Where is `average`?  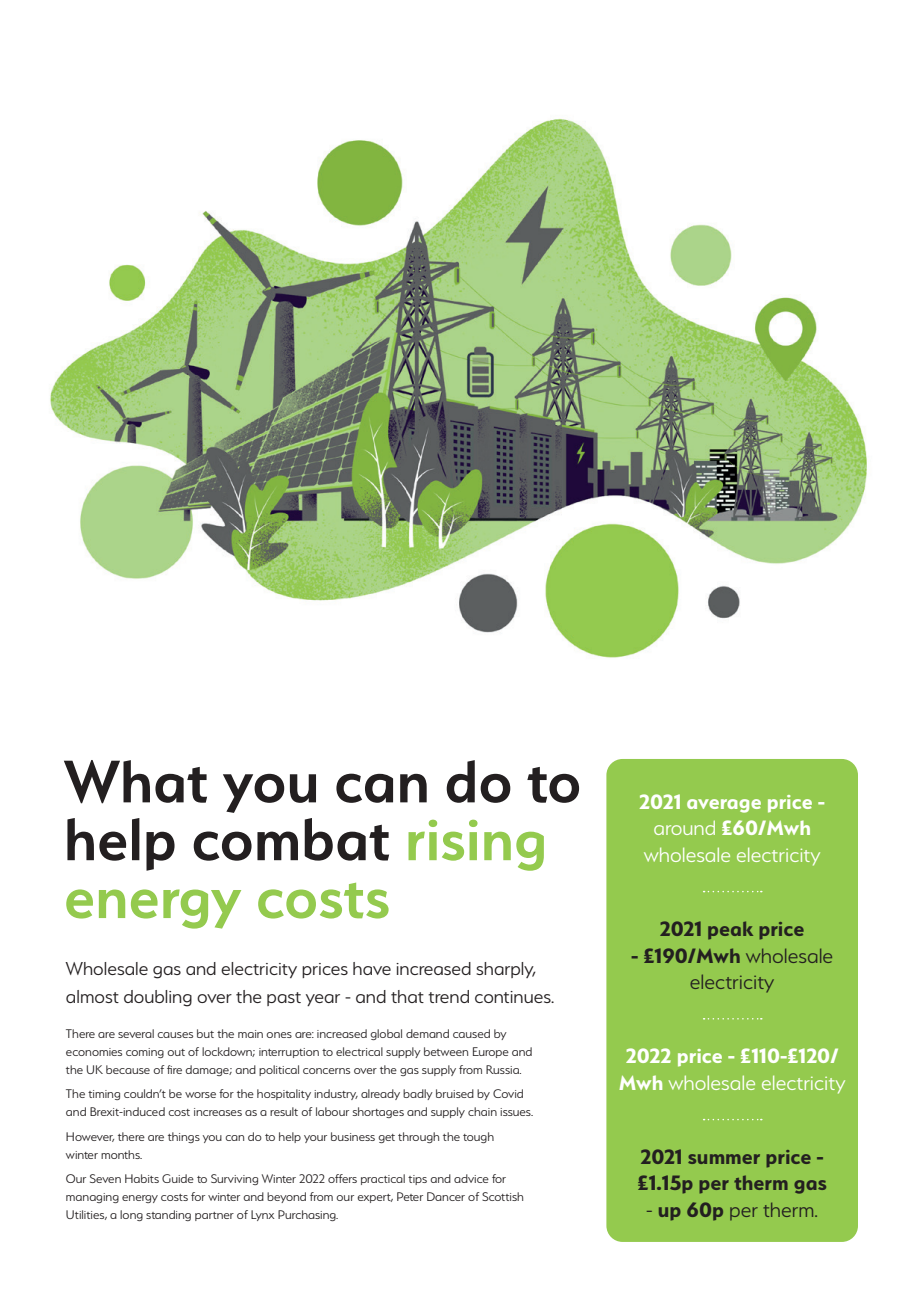 average is located at coordinates (724, 806).
